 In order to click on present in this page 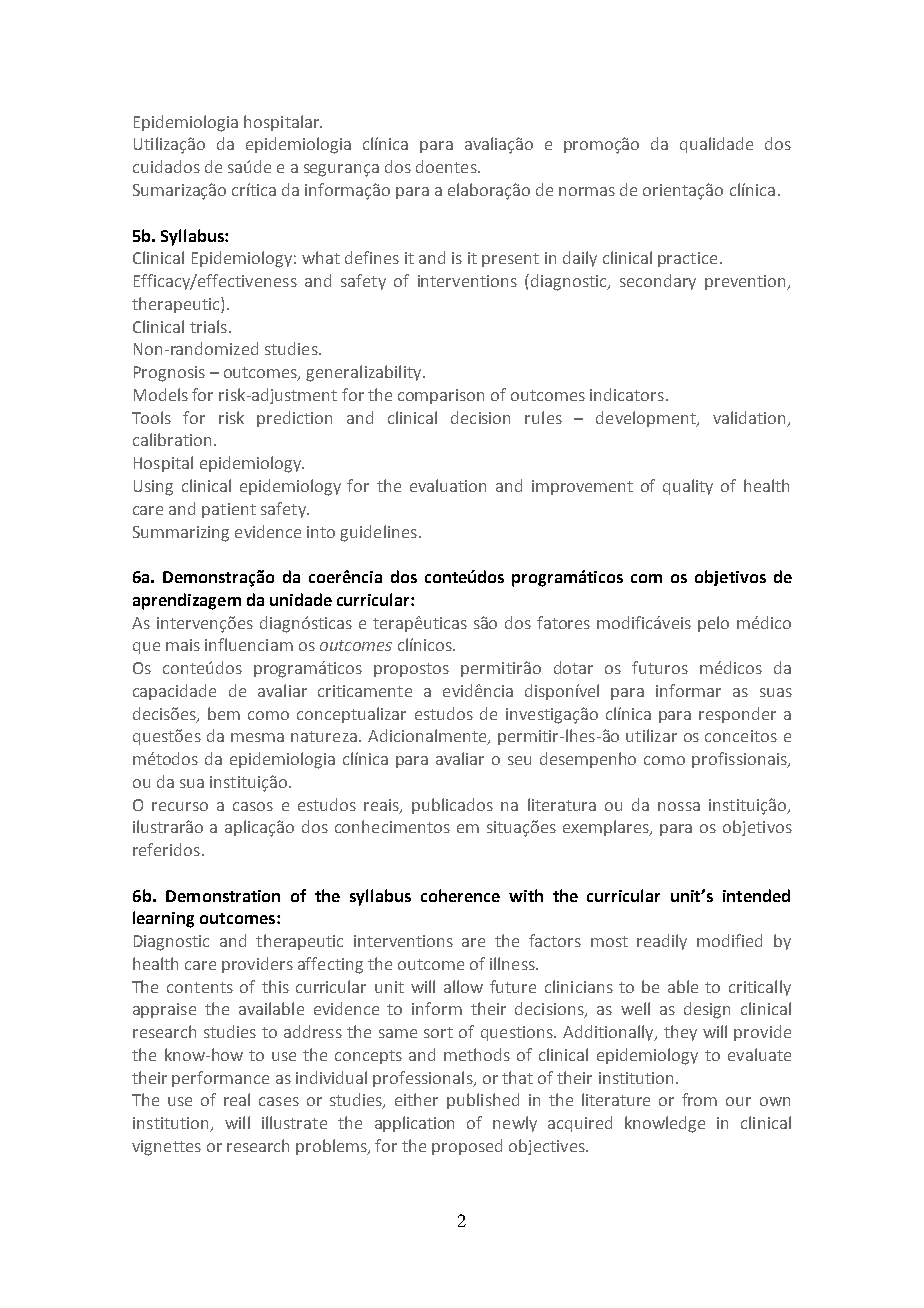, I will do `click(510, 260)`.
